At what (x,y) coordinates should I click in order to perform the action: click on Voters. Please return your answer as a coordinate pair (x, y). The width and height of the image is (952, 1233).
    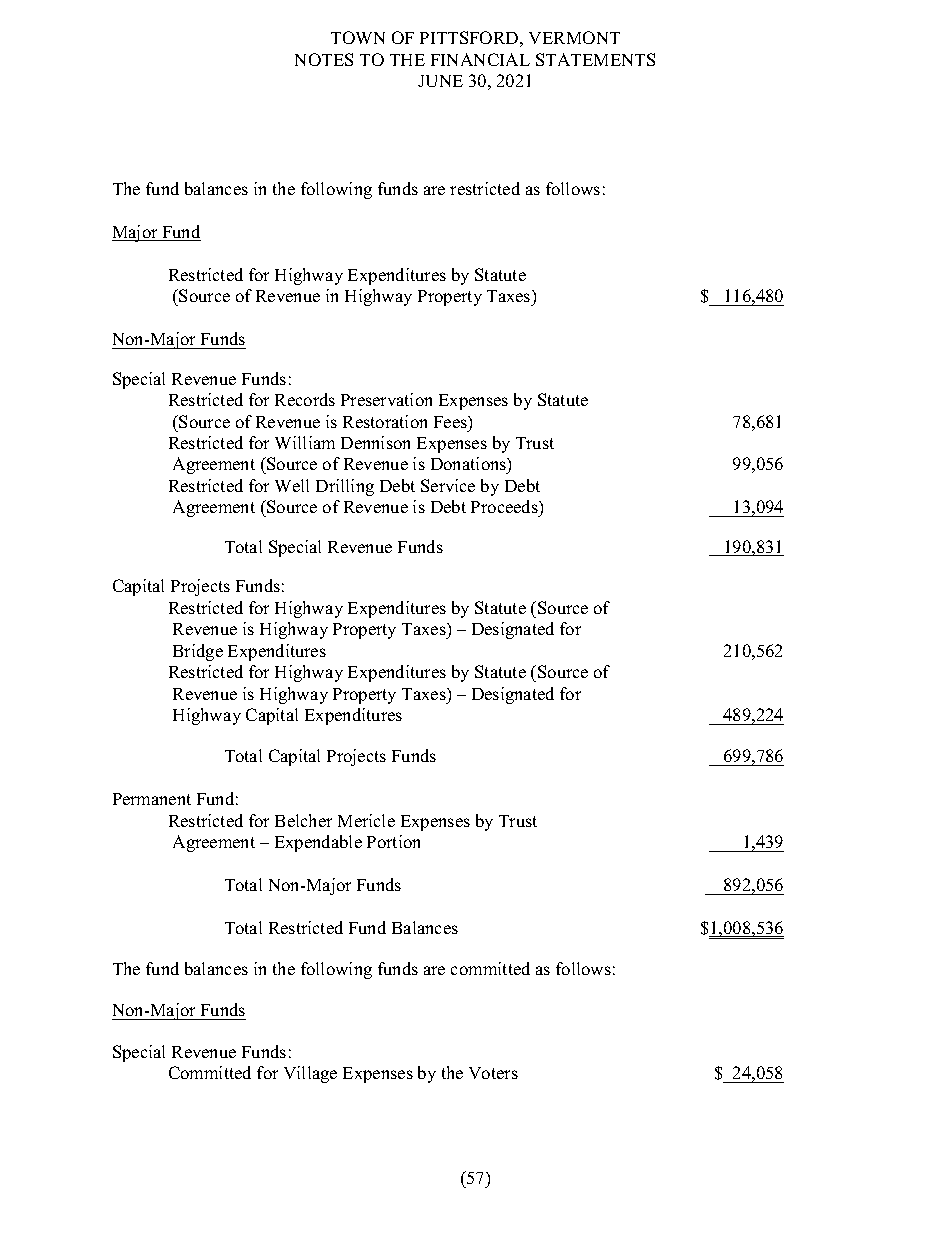
    Looking at the image, I should click on (493, 1073).
